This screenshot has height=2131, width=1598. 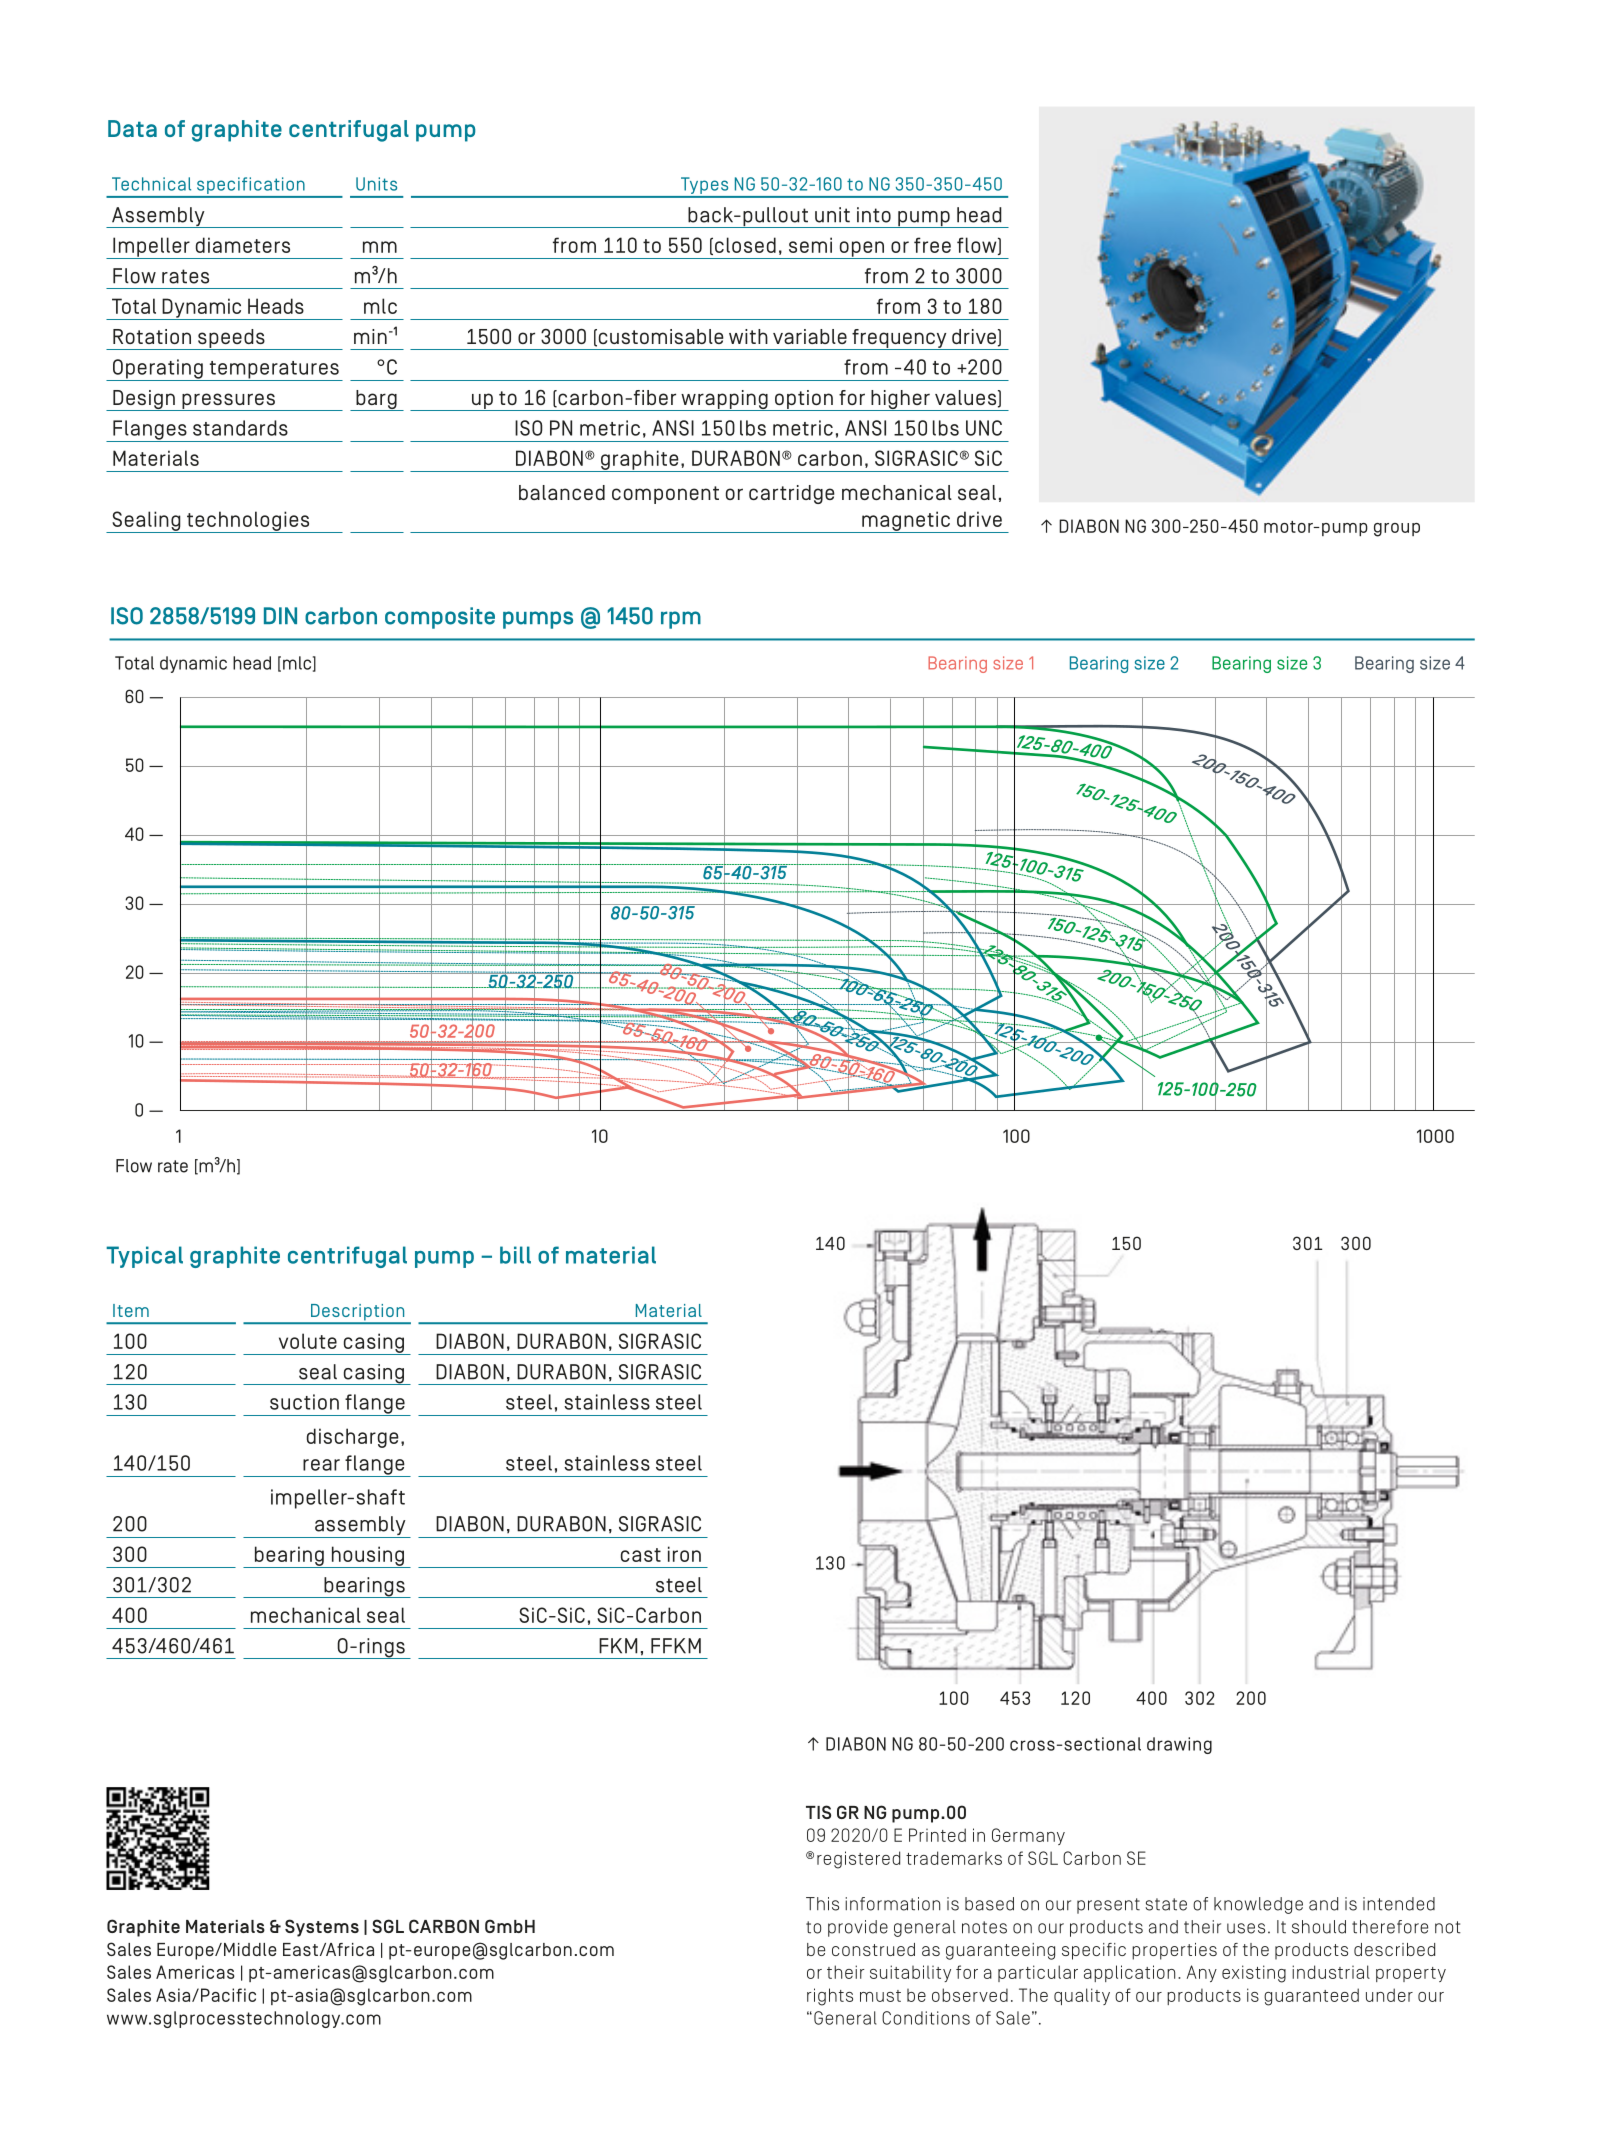 What do you see at coordinates (144, 1257) in the screenshot?
I see `Typical` at bounding box center [144, 1257].
